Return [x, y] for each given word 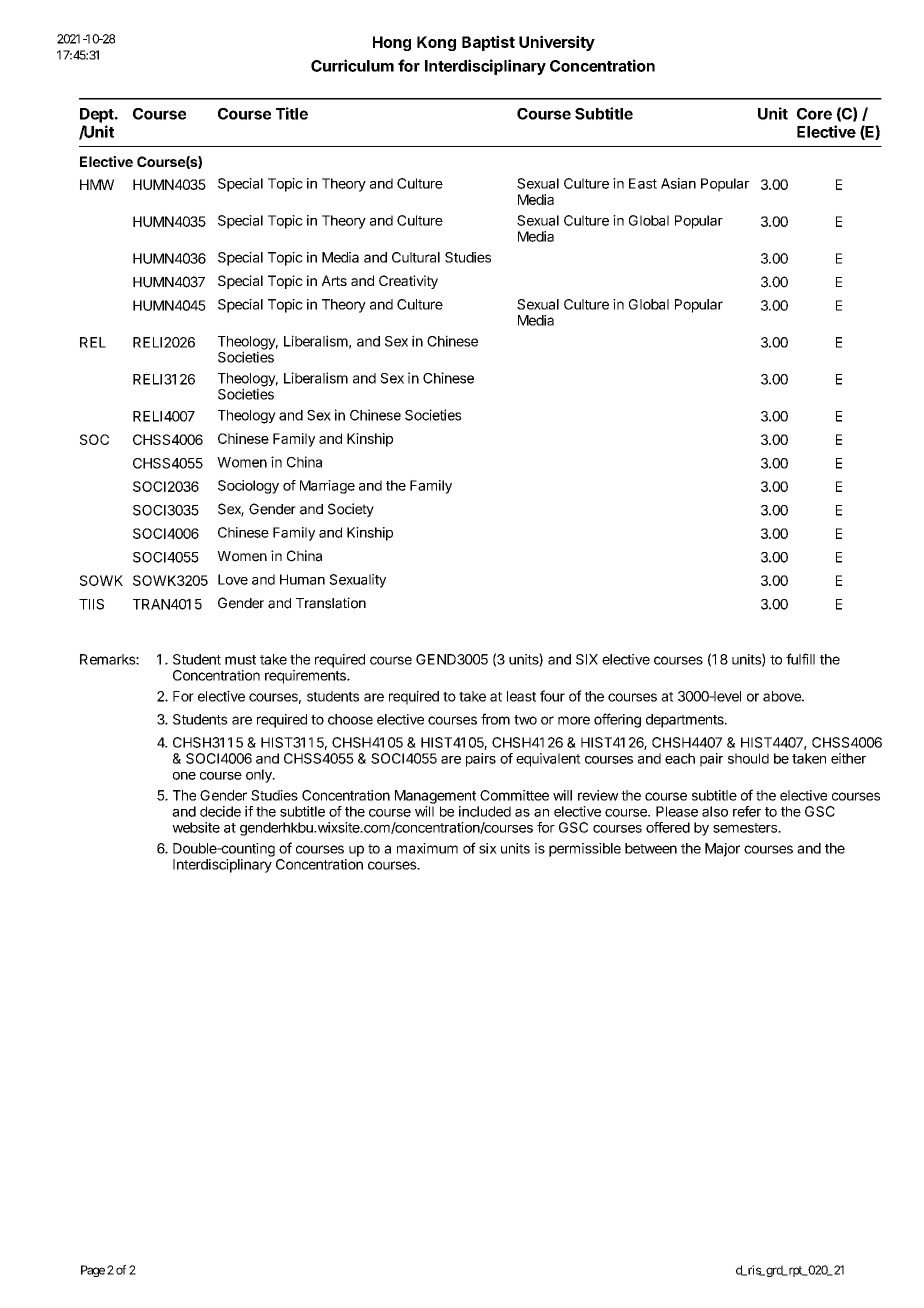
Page [93, 1271]
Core [814, 114]
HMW [97, 184]
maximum [427, 848]
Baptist [488, 43]
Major [722, 850]
